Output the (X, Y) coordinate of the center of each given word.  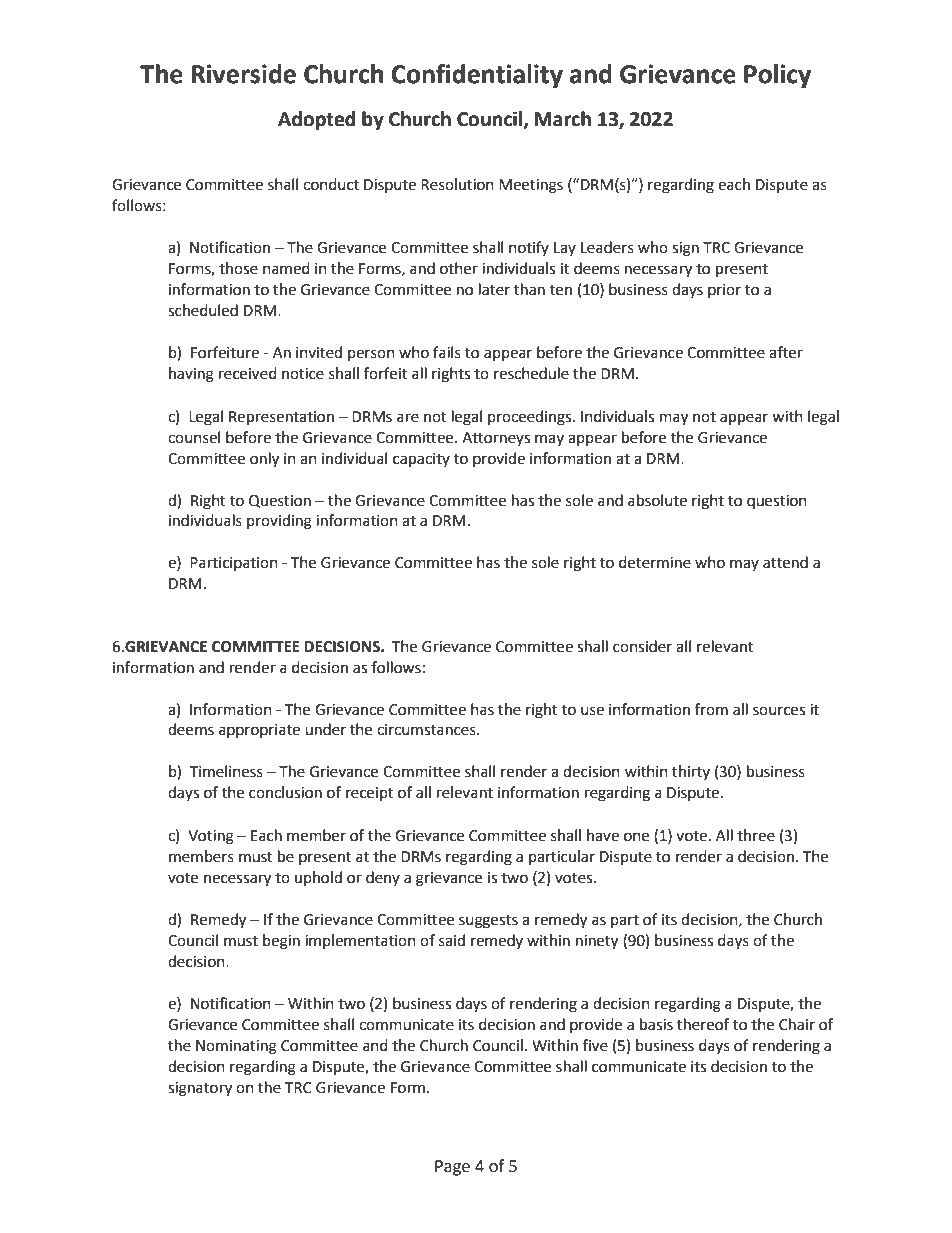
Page (452, 1168)
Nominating (236, 1047)
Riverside (243, 74)
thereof (703, 1024)
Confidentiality (477, 76)
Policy (777, 76)
